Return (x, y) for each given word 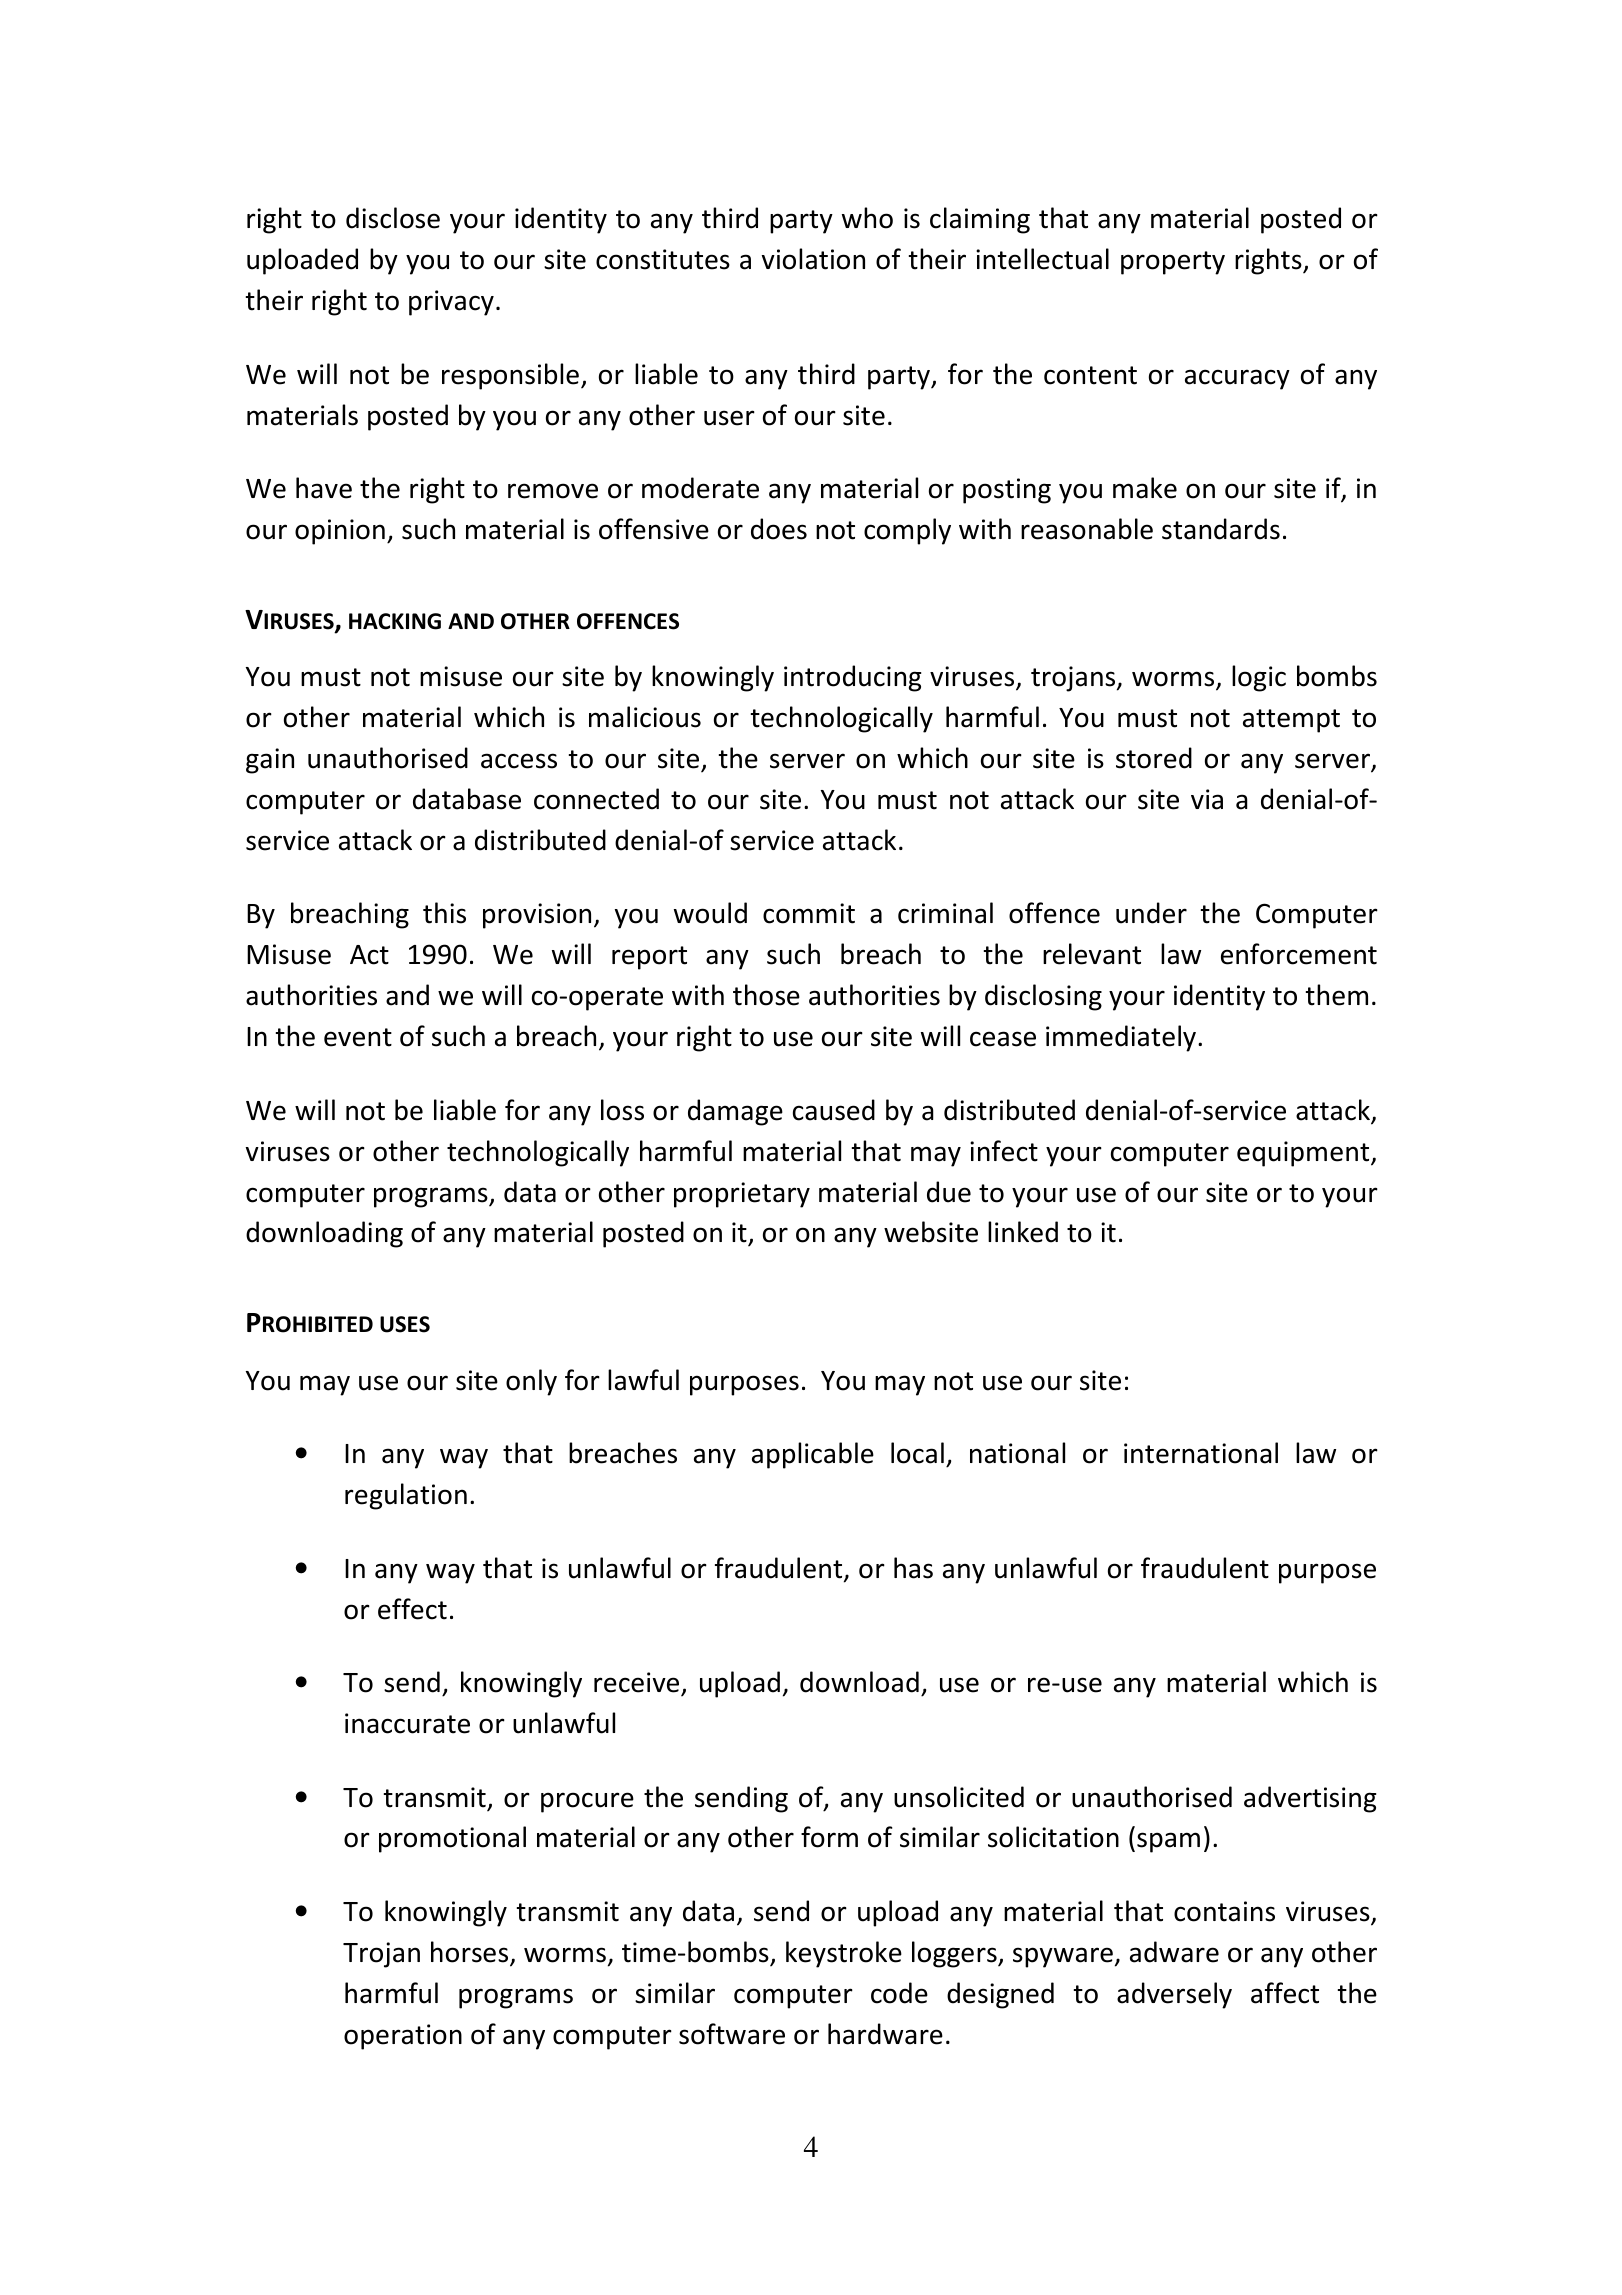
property (1173, 263)
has (913, 1568)
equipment (1304, 1154)
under (1151, 913)
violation (813, 259)
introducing (852, 678)
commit (809, 913)
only (531, 1382)
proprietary (742, 1195)
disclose (393, 218)
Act (369, 955)
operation (403, 2037)
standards (1221, 529)
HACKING (395, 621)
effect (412, 1609)
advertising (1310, 1799)
